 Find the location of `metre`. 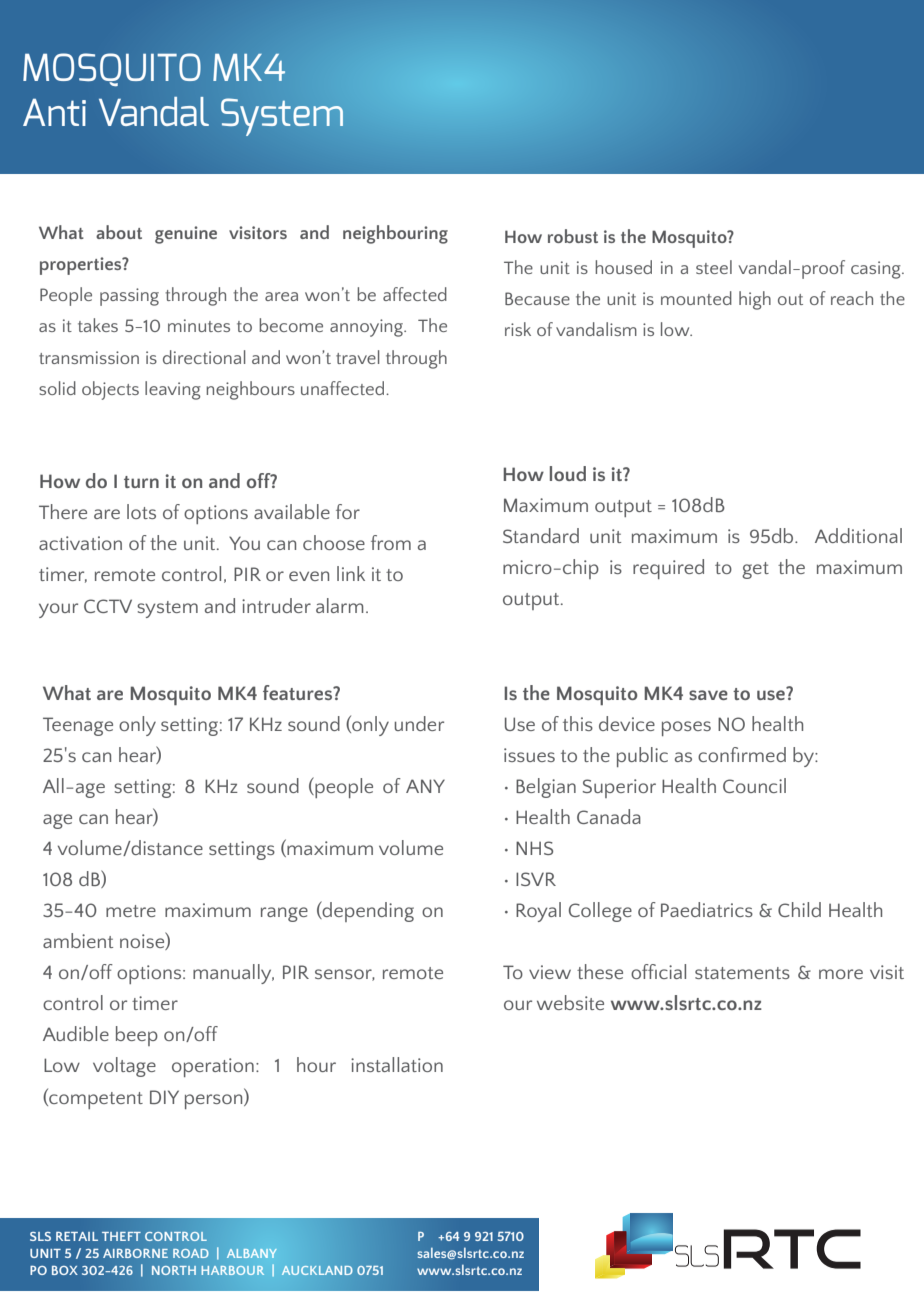

metre is located at coordinates (131, 911).
